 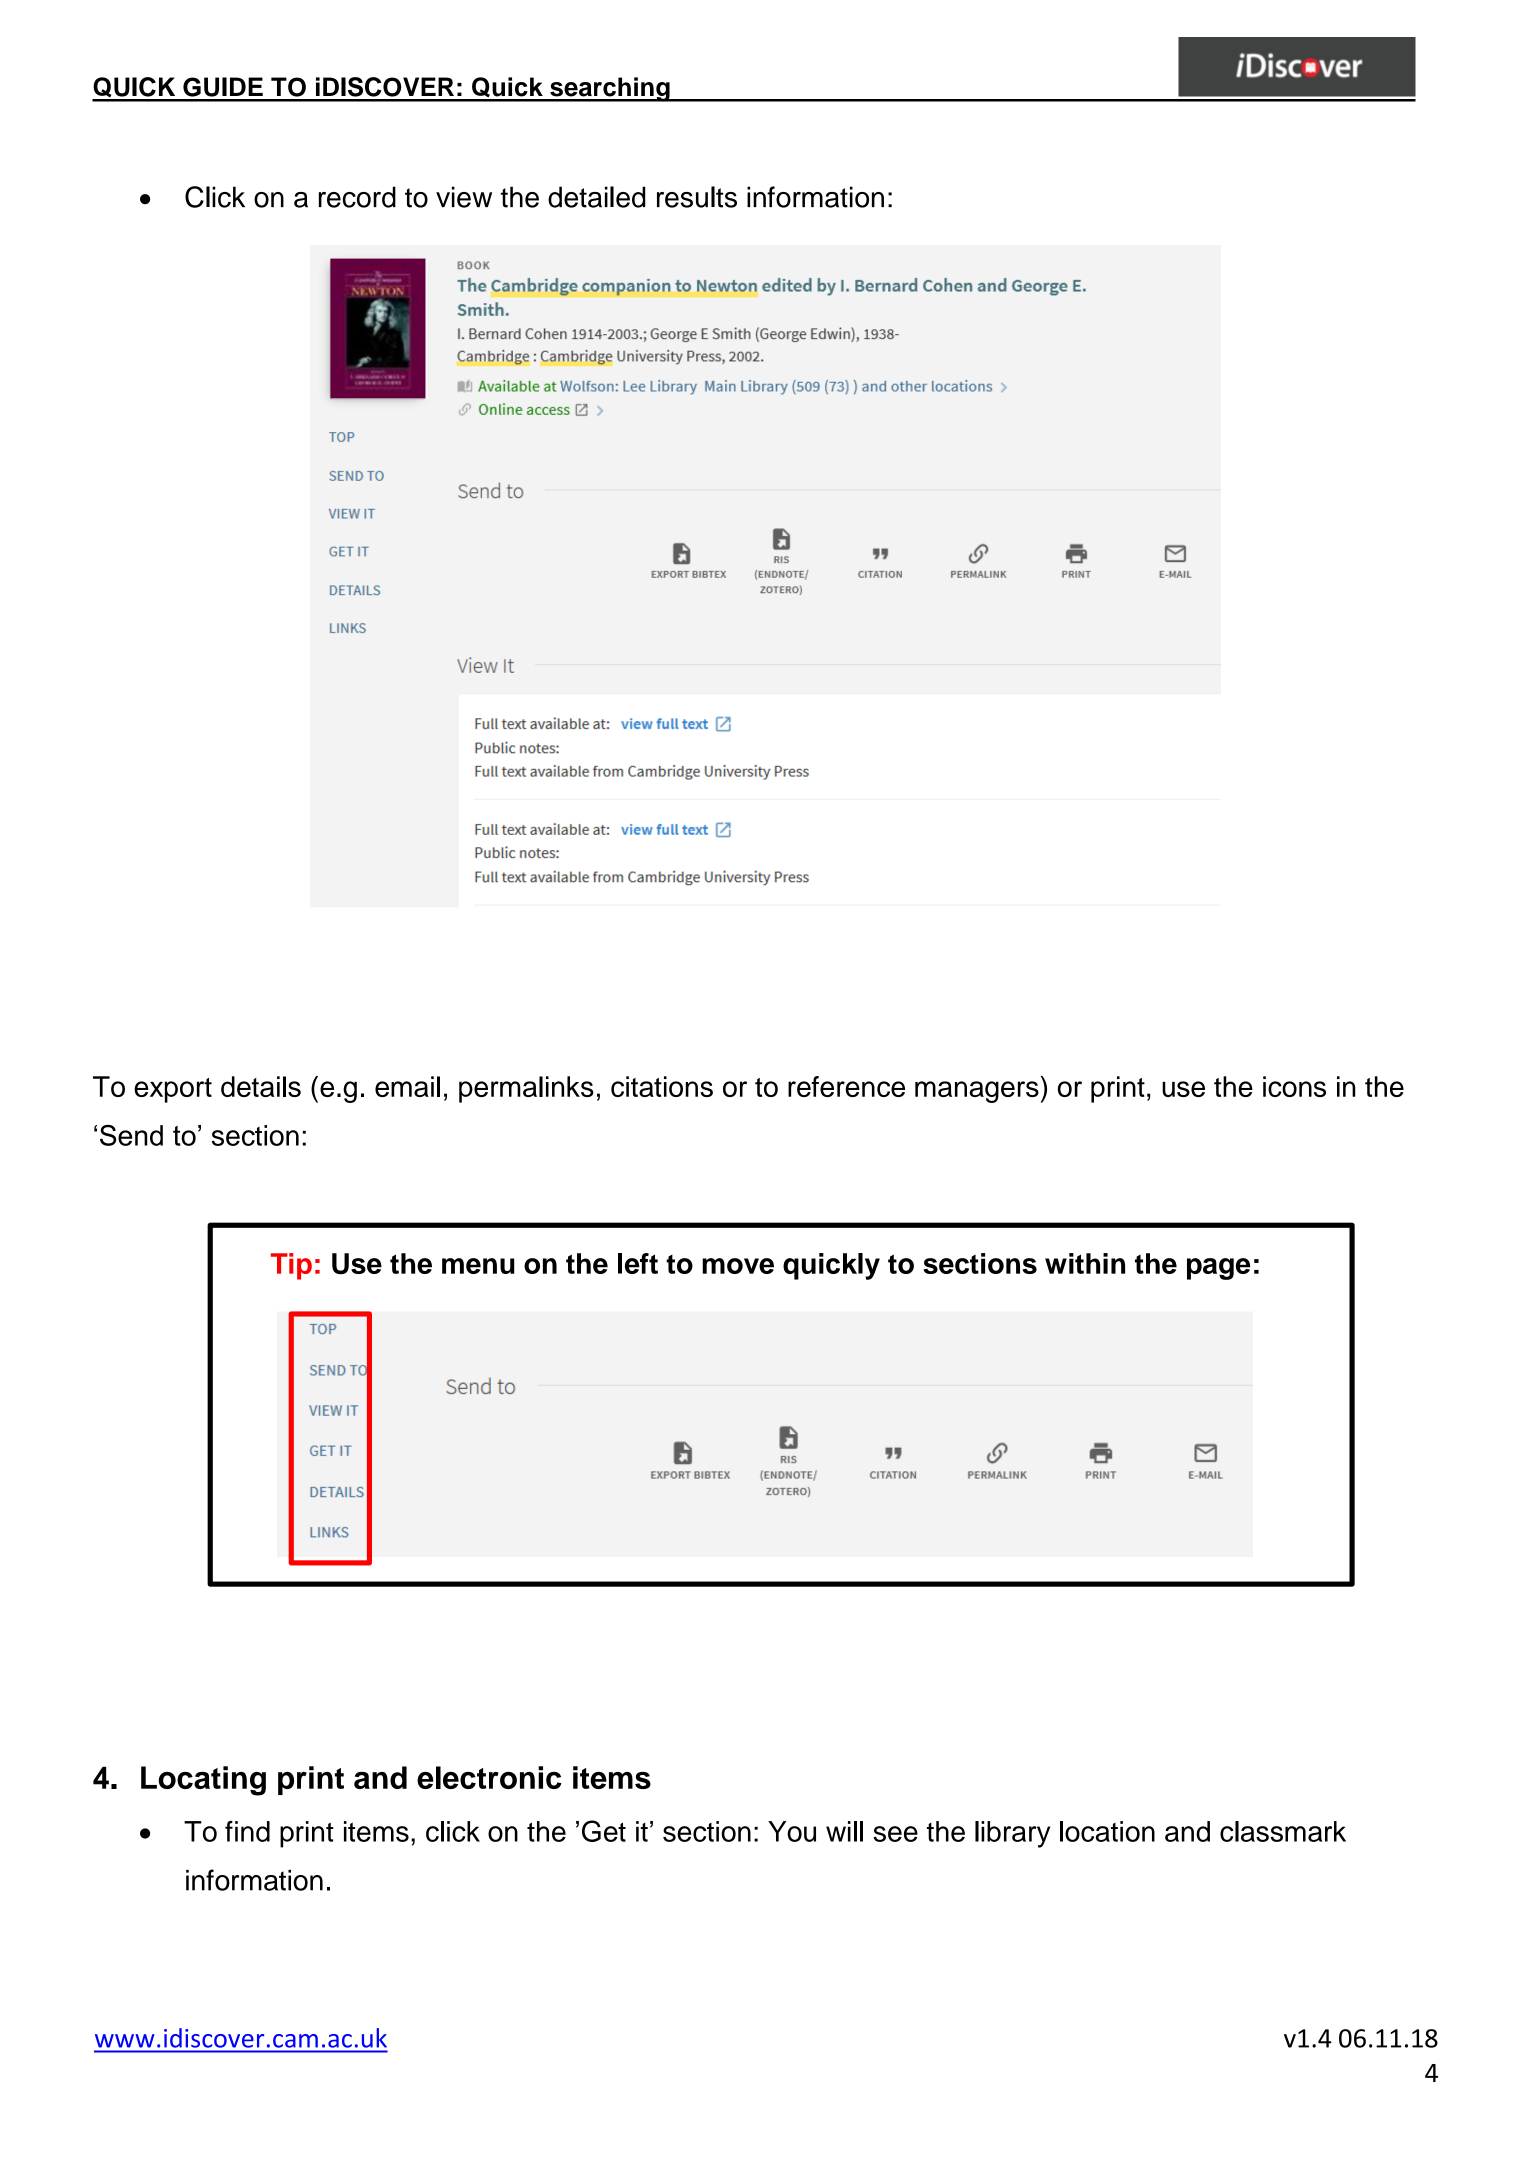 What do you see at coordinates (203, 1781) in the screenshot?
I see `Locating` at bounding box center [203, 1781].
